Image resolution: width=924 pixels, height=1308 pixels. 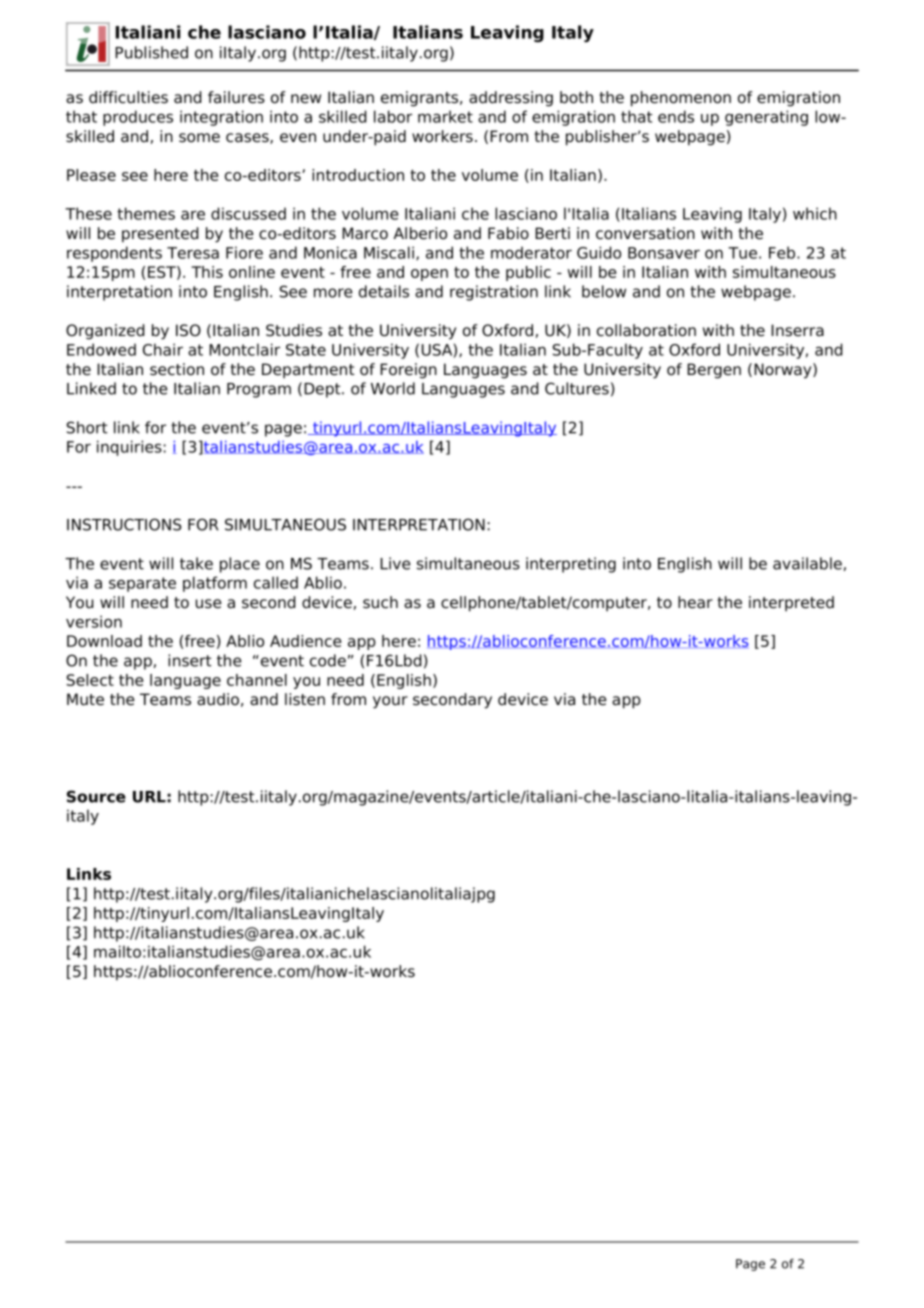 I want to click on hear, so click(x=695, y=602).
